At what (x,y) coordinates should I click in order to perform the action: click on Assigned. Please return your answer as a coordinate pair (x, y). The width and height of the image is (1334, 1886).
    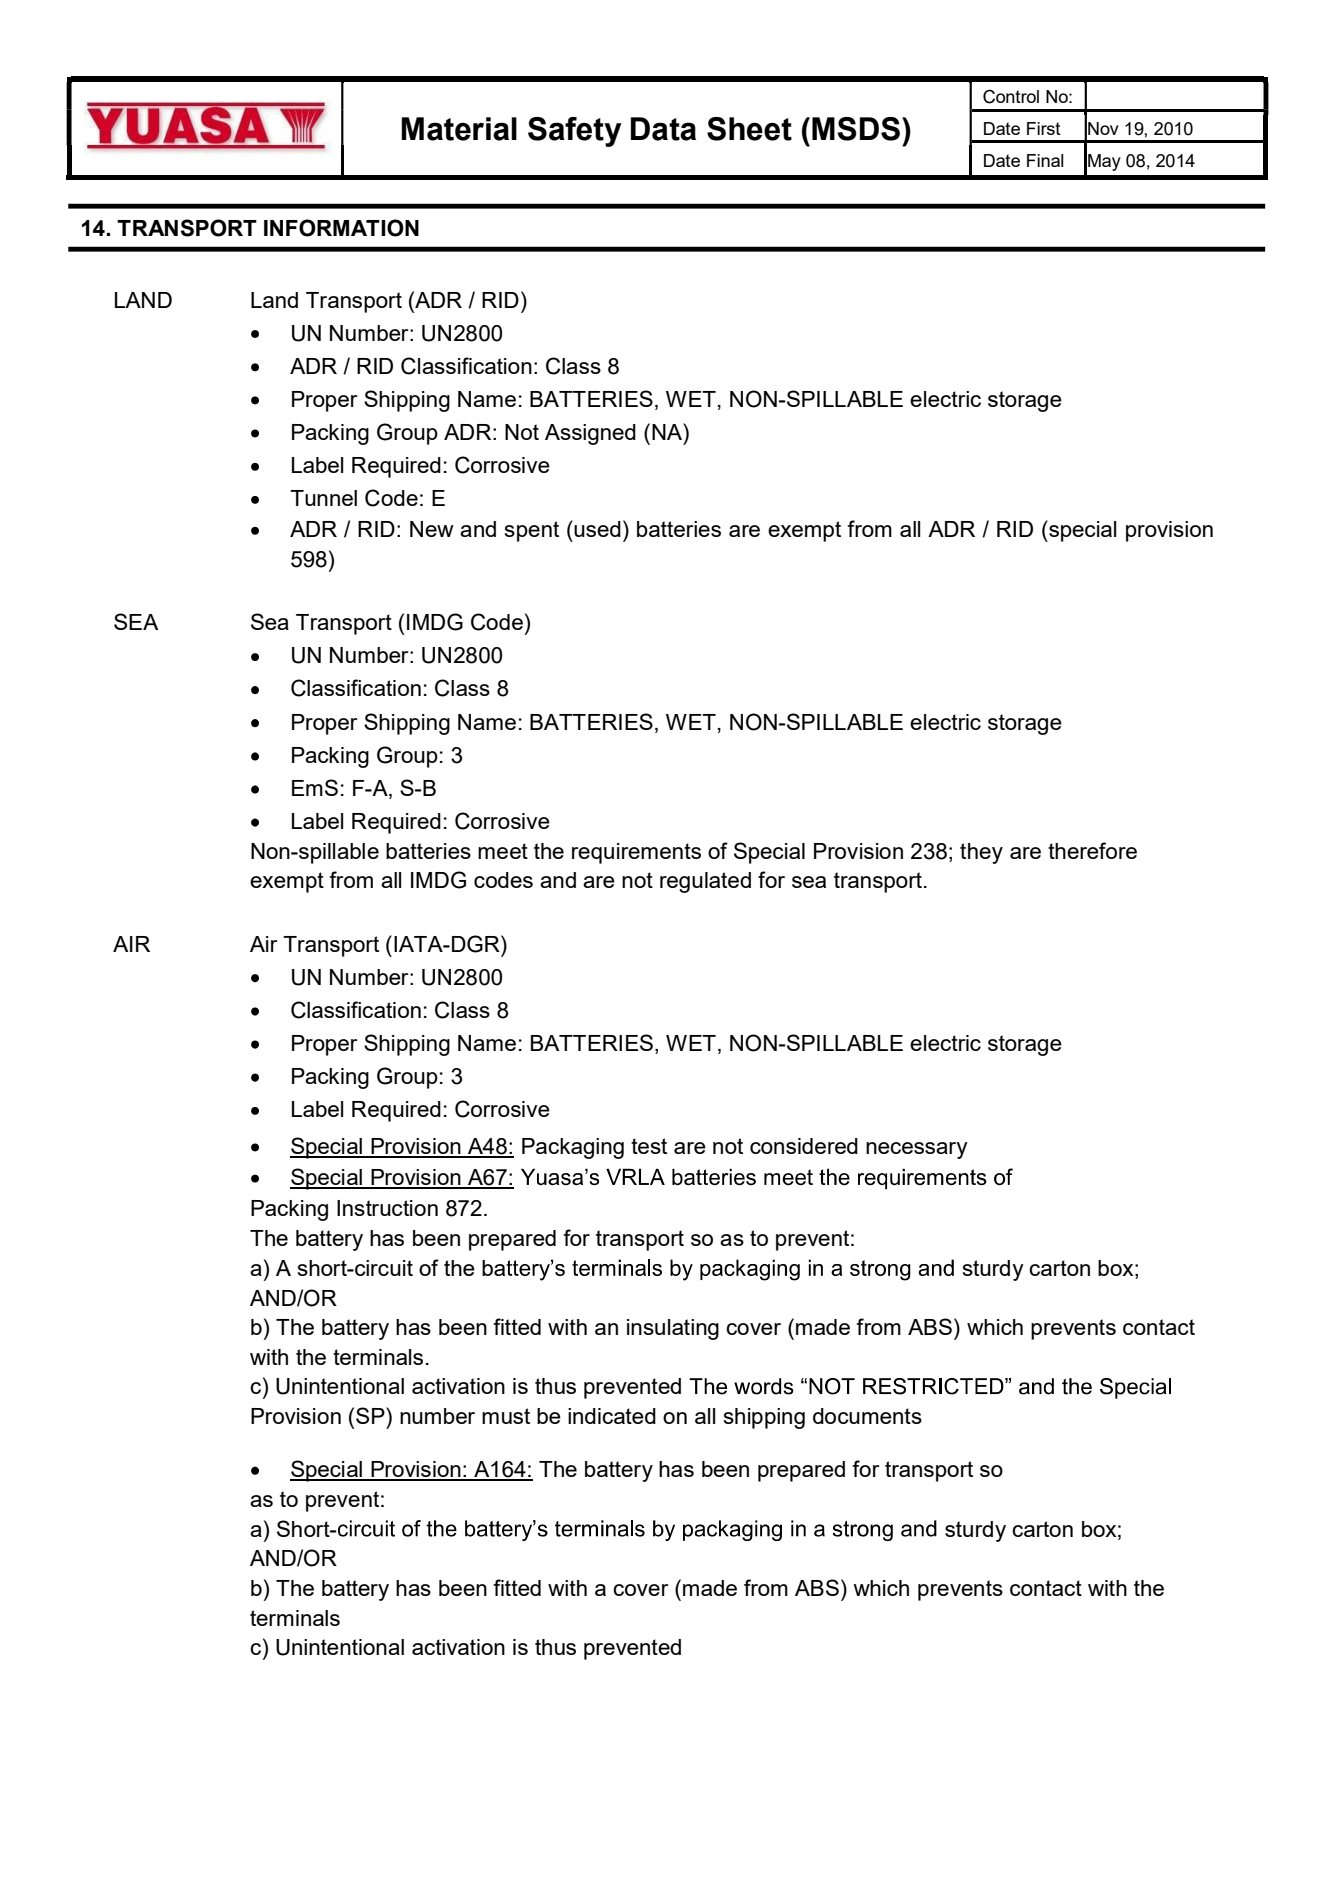
    Looking at the image, I should click on (590, 434).
